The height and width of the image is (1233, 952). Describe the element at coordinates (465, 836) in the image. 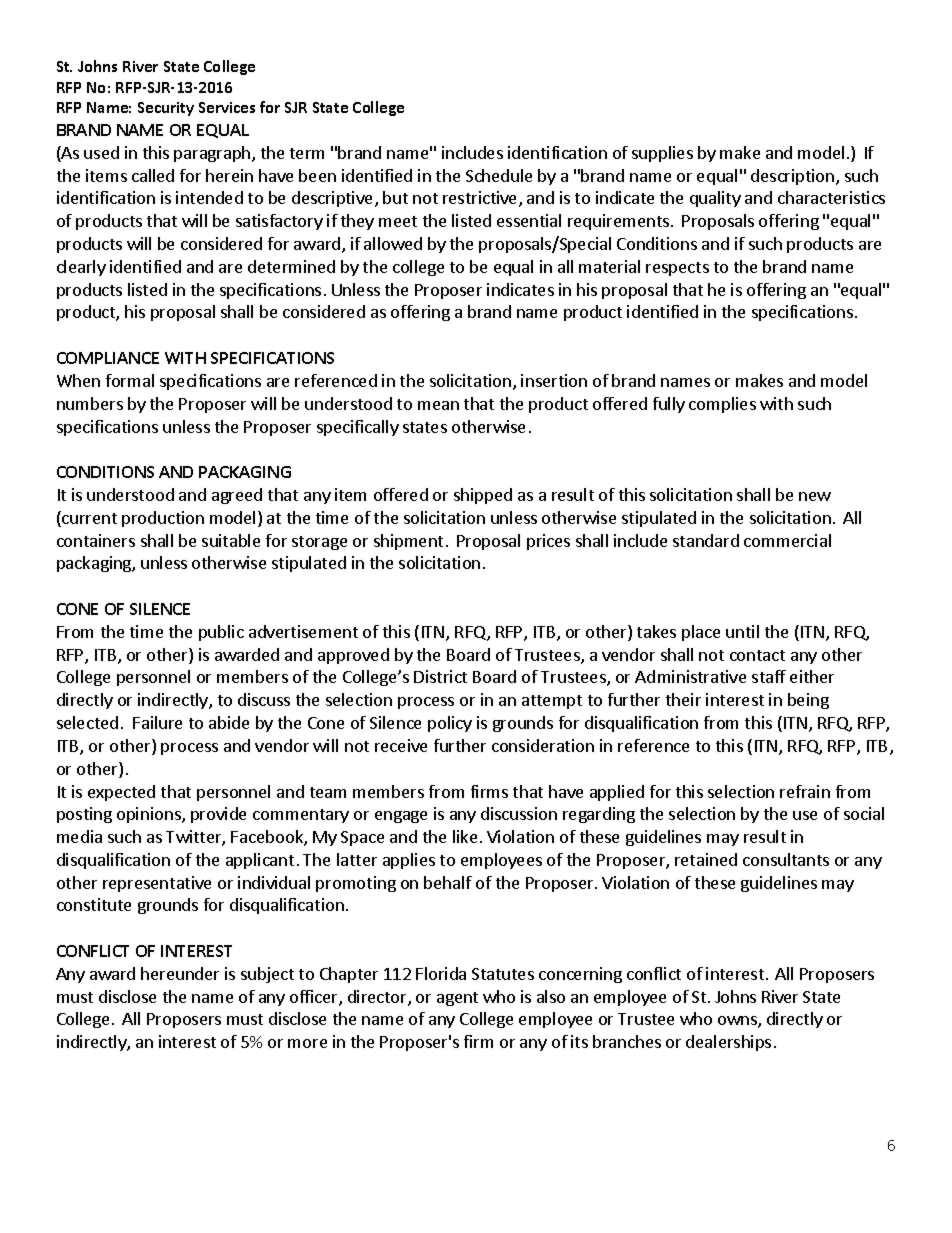

I see `like` at that location.
